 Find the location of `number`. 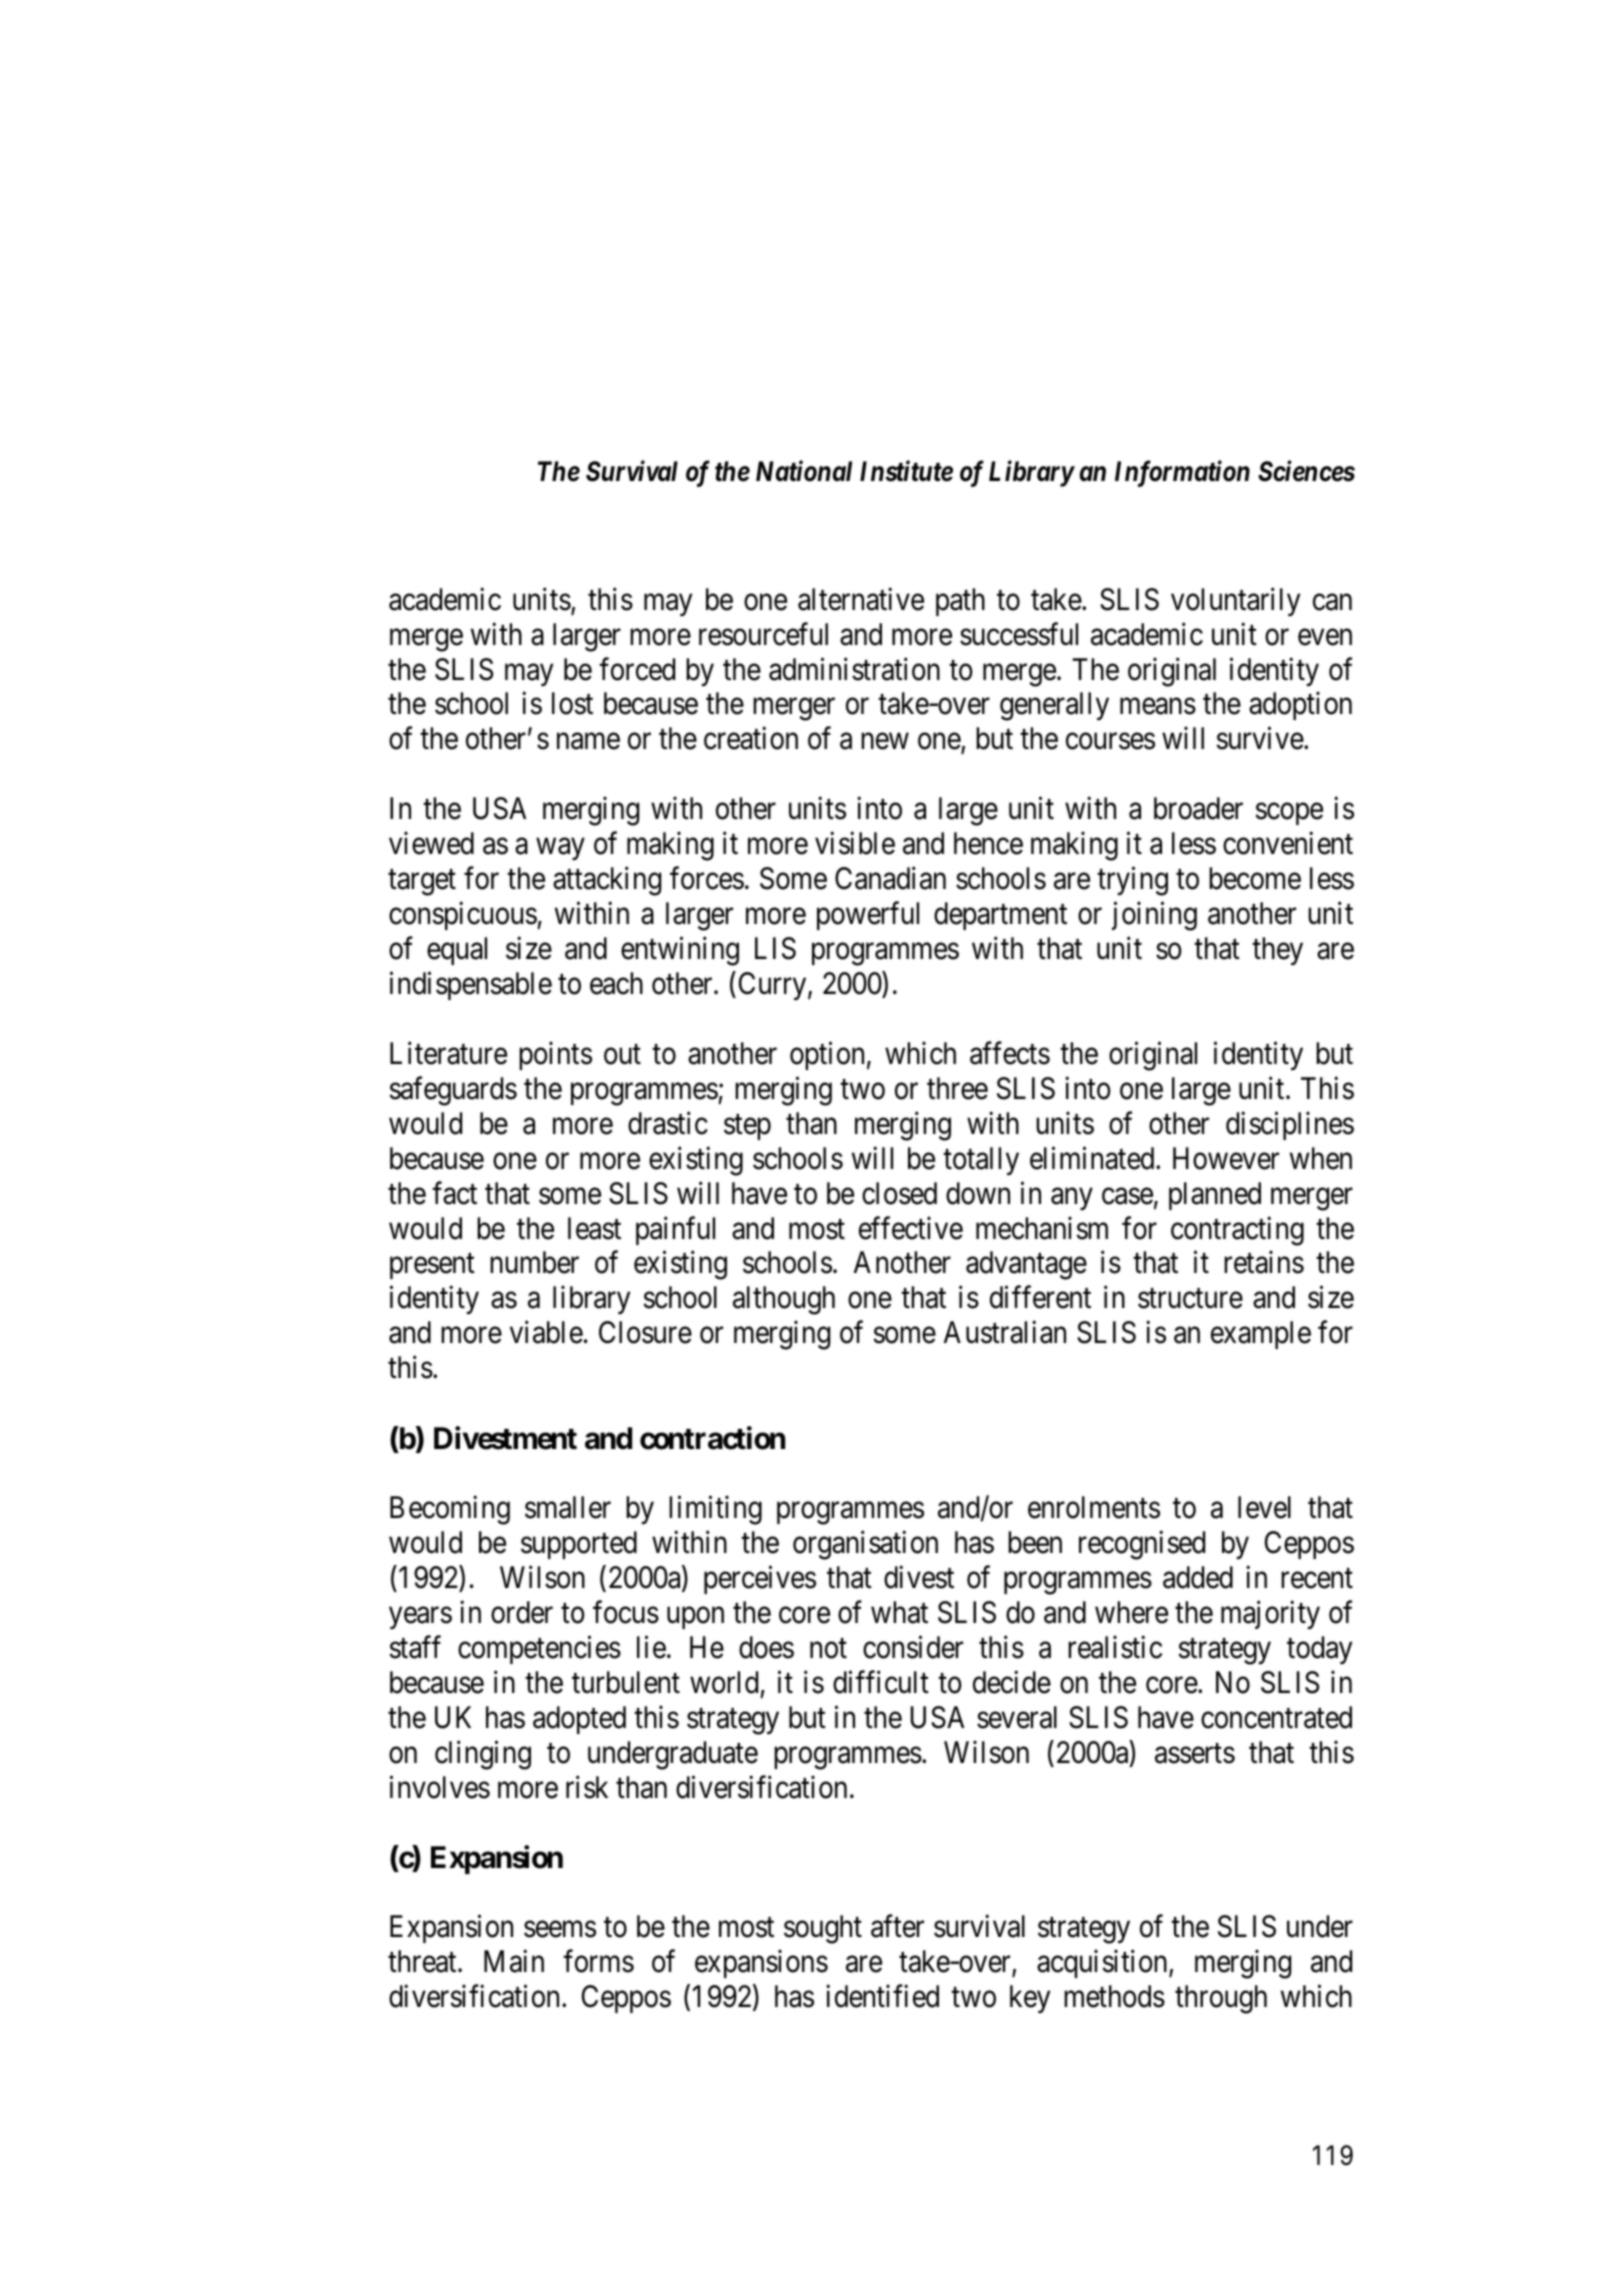

number is located at coordinates (534, 1262).
